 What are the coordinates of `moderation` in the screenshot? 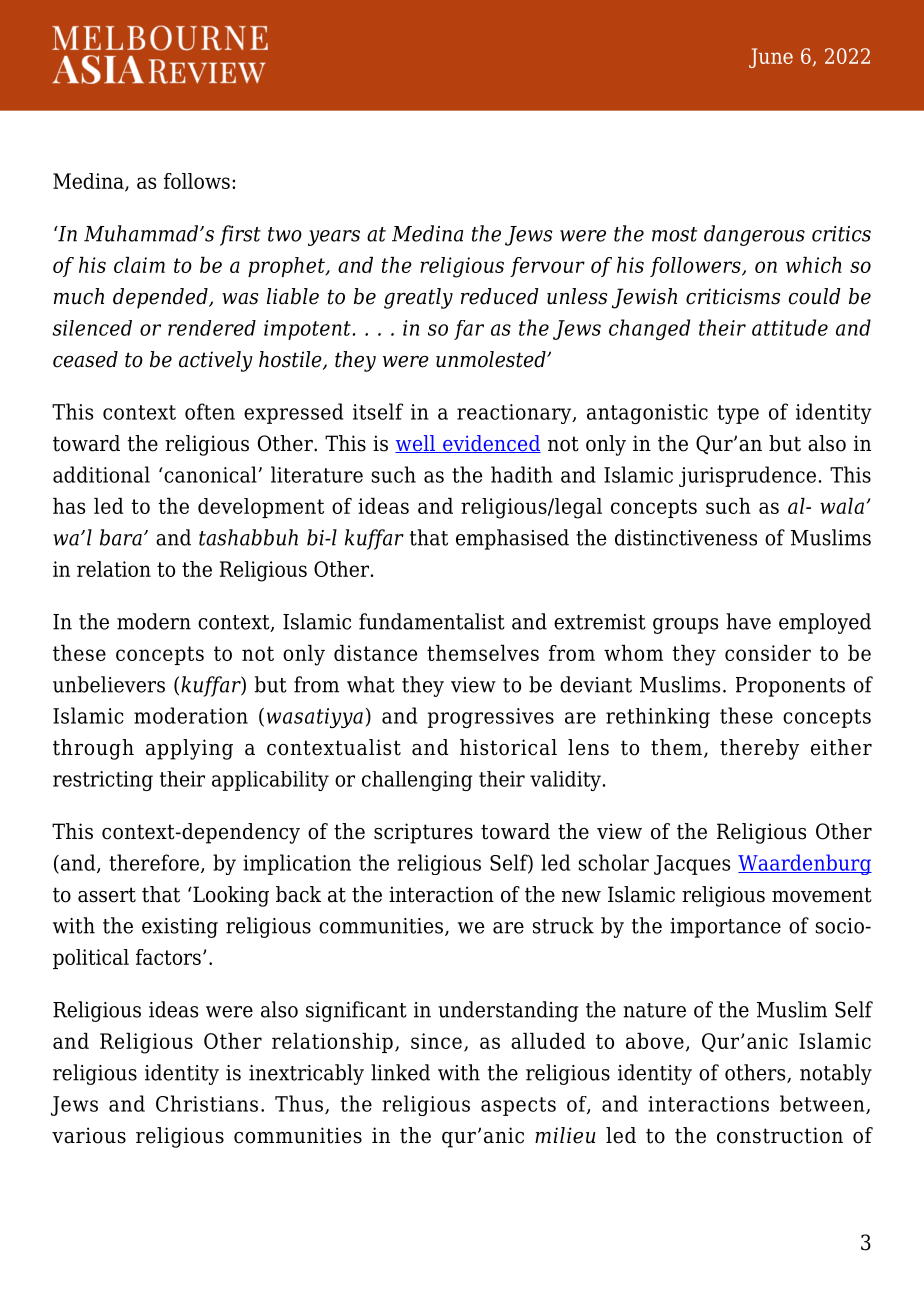 It's located at (191, 715).
